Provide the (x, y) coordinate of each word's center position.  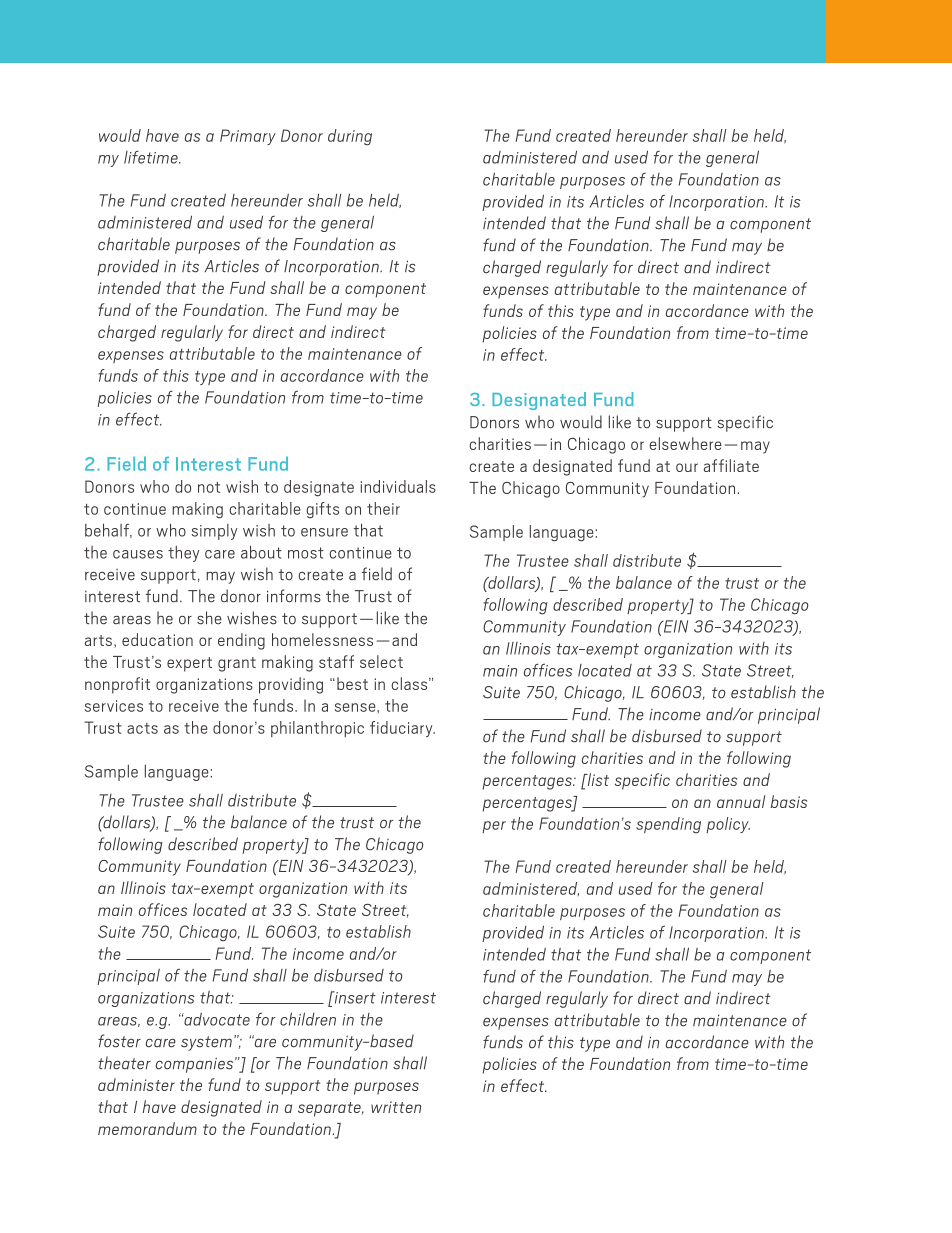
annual (741, 801)
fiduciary (402, 729)
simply (214, 532)
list (597, 779)
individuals (398, 486)
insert (354, 997)
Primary (248, 137)
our (687, 467)
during (350, 137)
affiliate (731, 465)
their (383, 508)
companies (196, 1065)
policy (728, 825)
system (208, 1043)
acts (142, 728)
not (209, 487)
